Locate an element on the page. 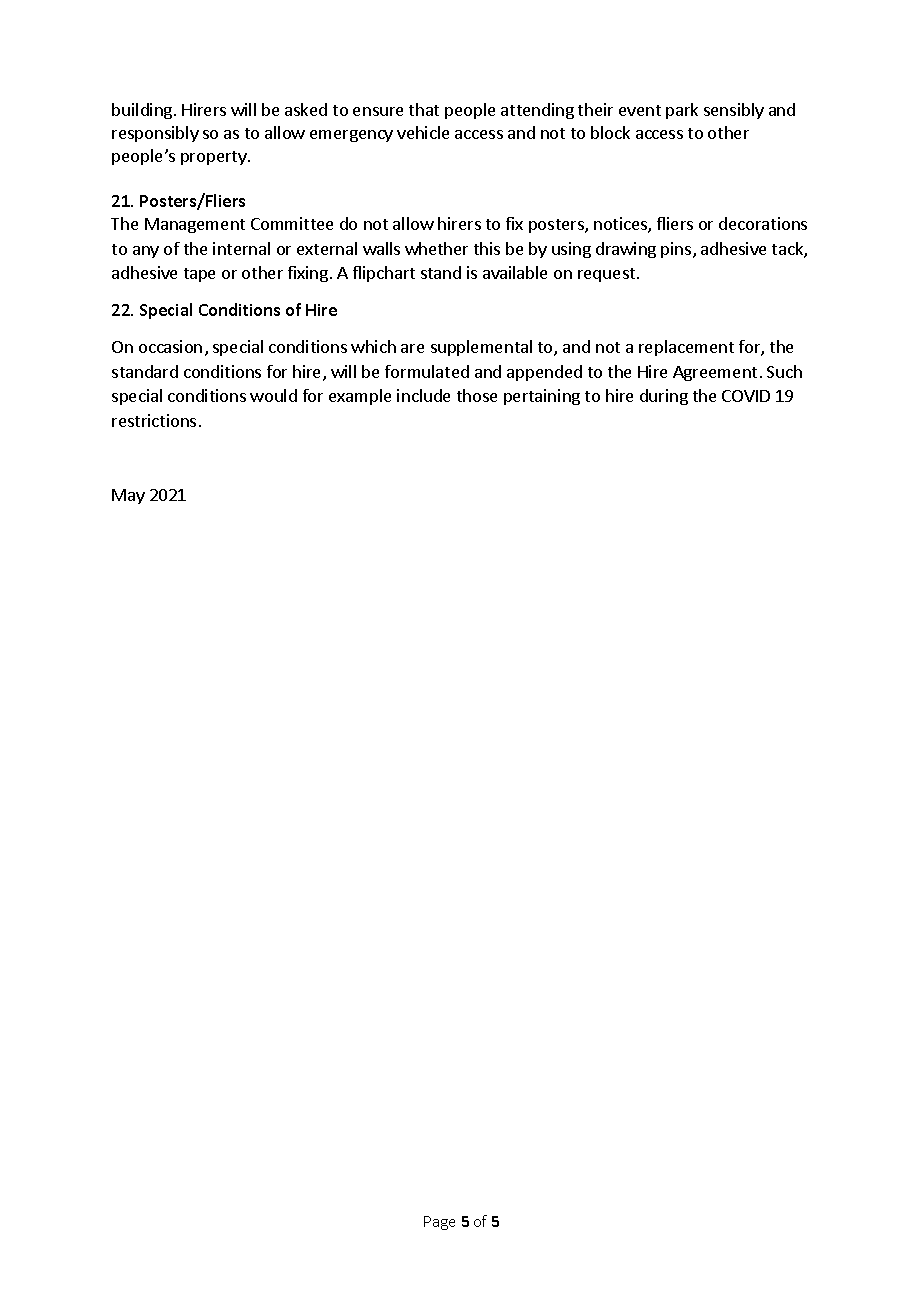  vehicle is located at coordinates (423, 132).
